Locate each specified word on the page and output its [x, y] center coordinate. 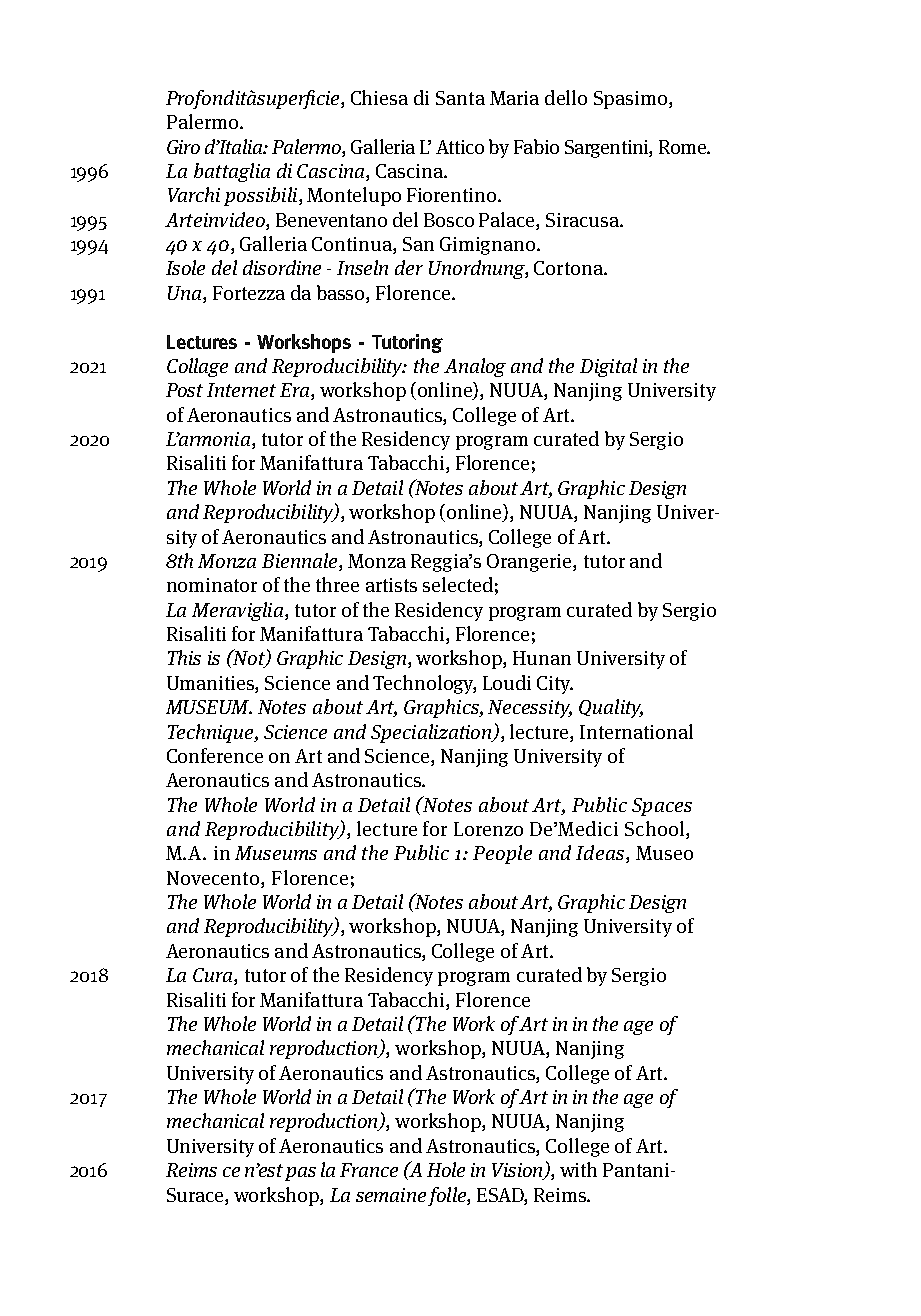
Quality [611, 708]
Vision [518, 1171]
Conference [215, 755]
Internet [241, 390]
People [502, 854]
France [369, 1170]
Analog [475, 367]
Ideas [600, 852]
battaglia [232, 172]
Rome [683, 147]
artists [391, 585]
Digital [608, 367]
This [184, 657]
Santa [460, 98]
